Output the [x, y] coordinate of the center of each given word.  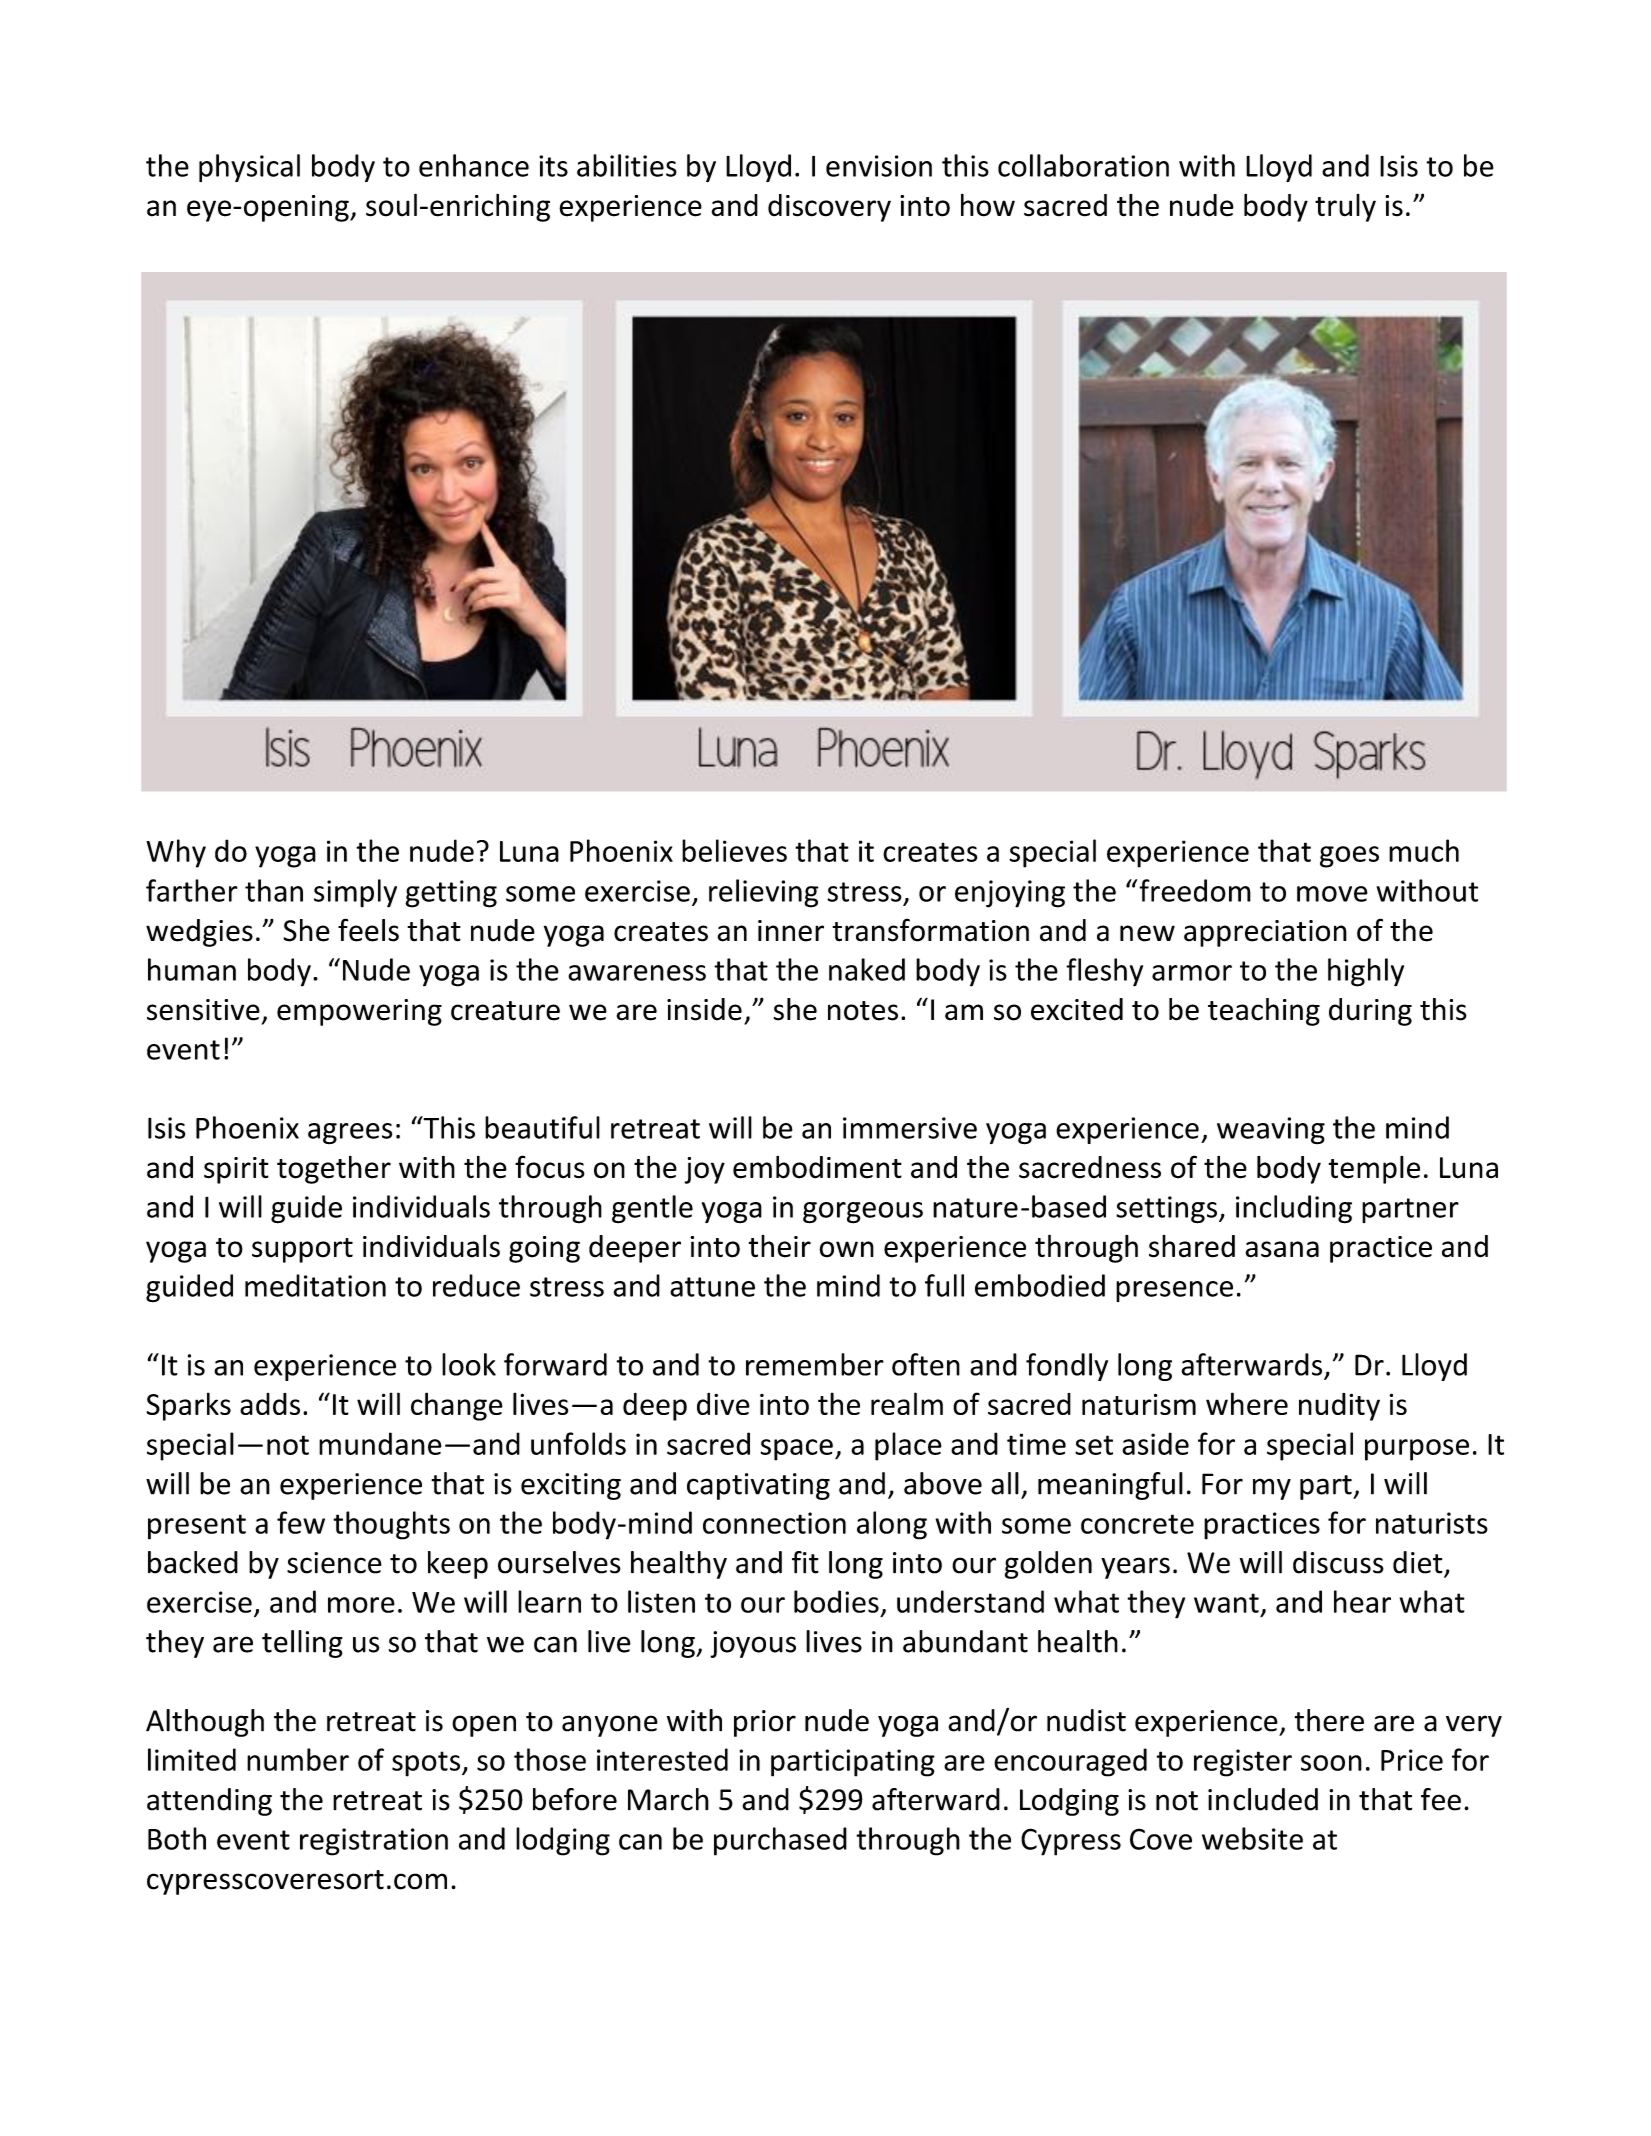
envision [879, 166]
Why [176, 853]
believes [734, 850]
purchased [780, 1841]
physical [249, 168]
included [1263, 1799]
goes [1349, 857]
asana [1282, 1249]
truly [1345, 208]
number [298, 1759]
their [780, 1246]
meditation [315, 1285]
